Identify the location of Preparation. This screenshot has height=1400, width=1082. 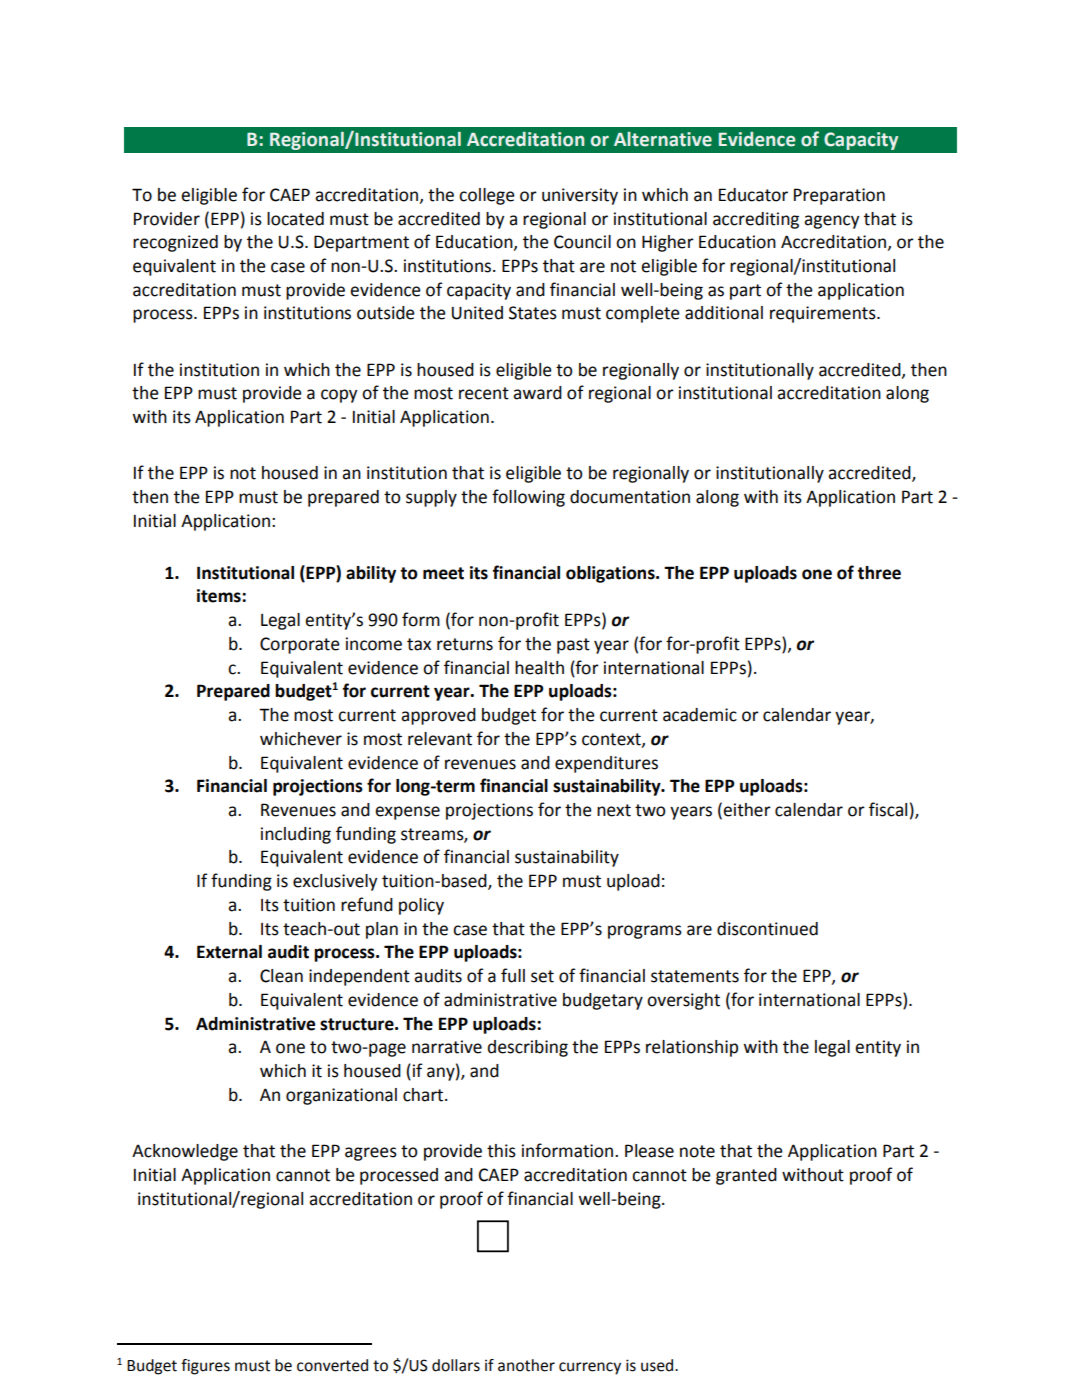
(839, 196).
